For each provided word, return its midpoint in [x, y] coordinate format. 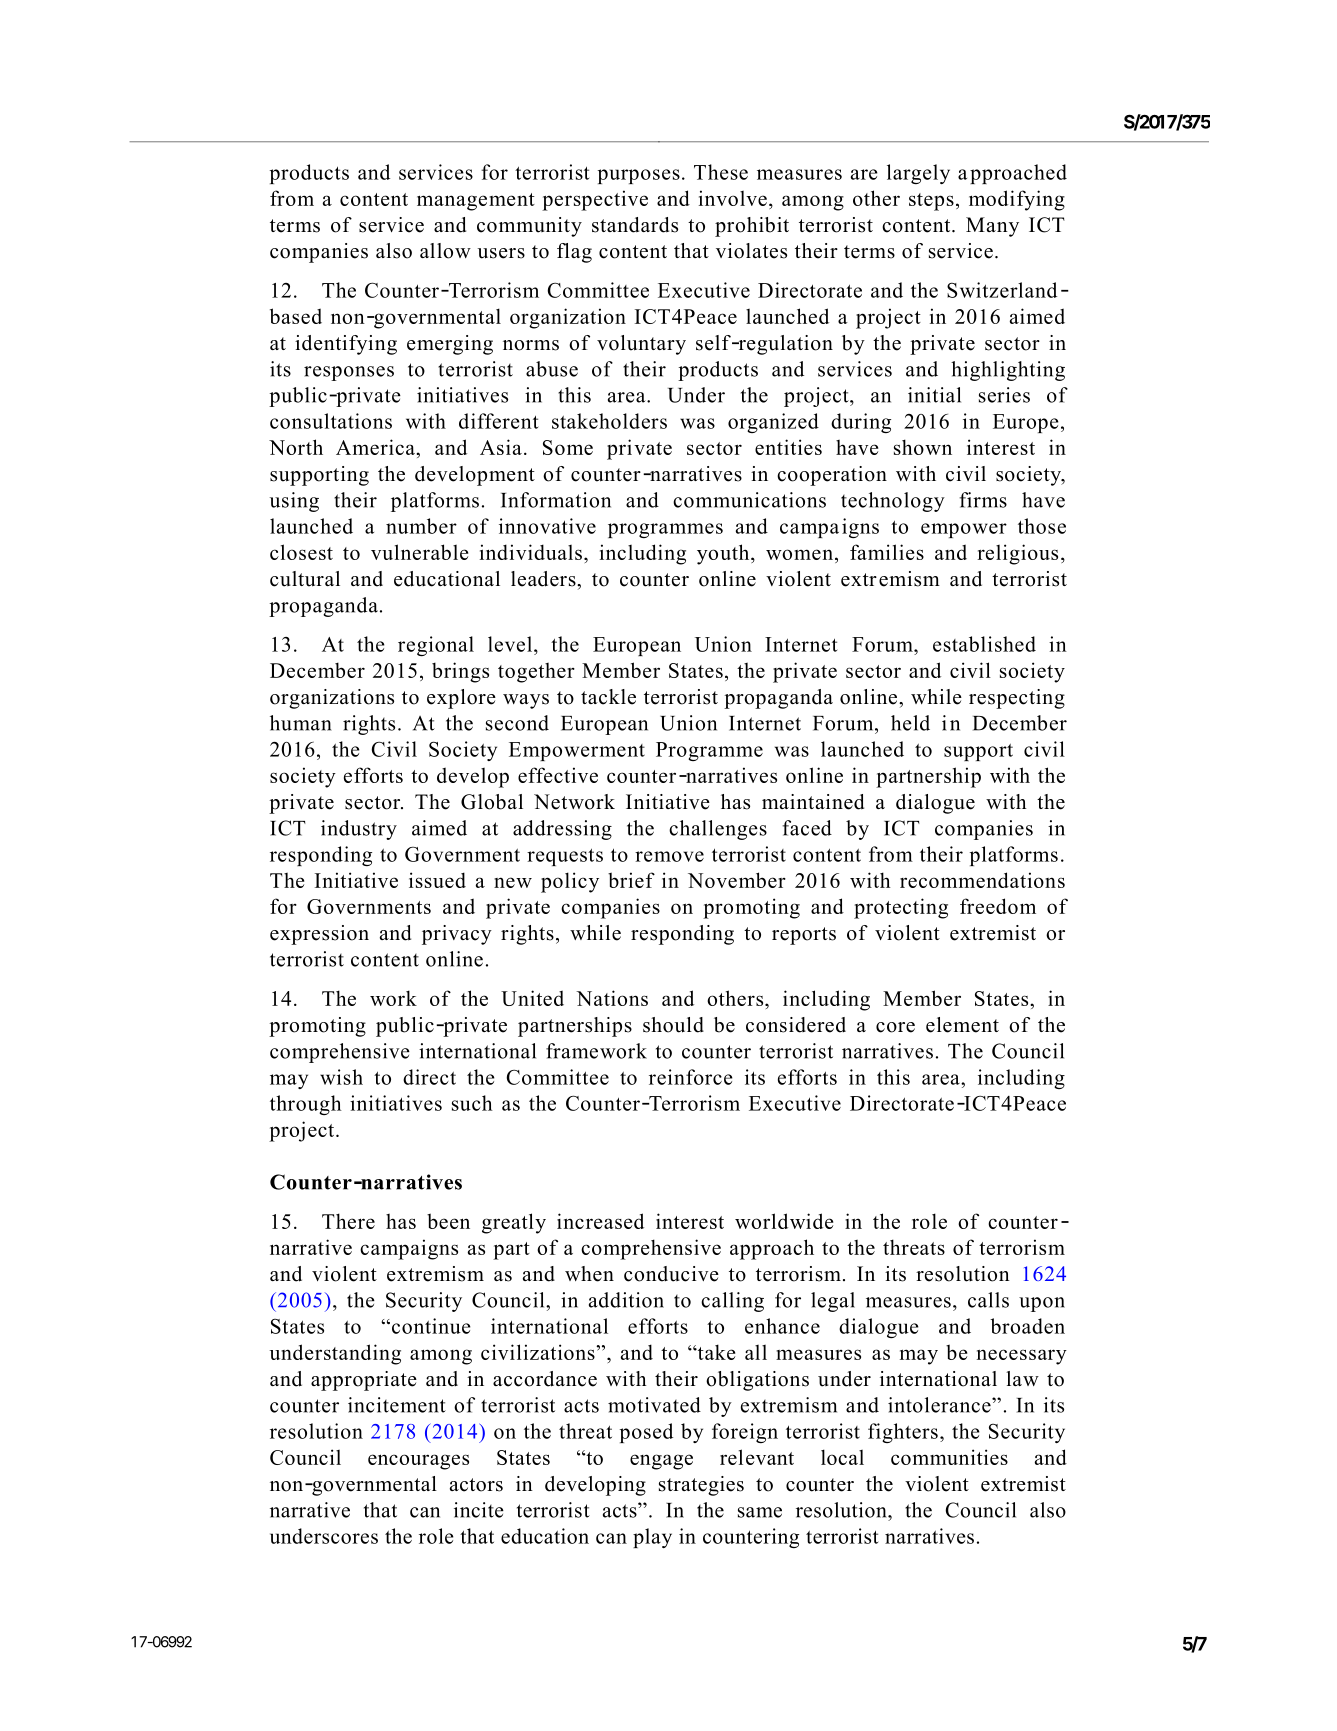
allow [445, 251]
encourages [418, 1462]
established [984, 644]
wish [341, 1077]
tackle [608, 697]
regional [436, 646]
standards [635, 225]
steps [931, 202]
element [962, 1025]
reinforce [691, 1077]
